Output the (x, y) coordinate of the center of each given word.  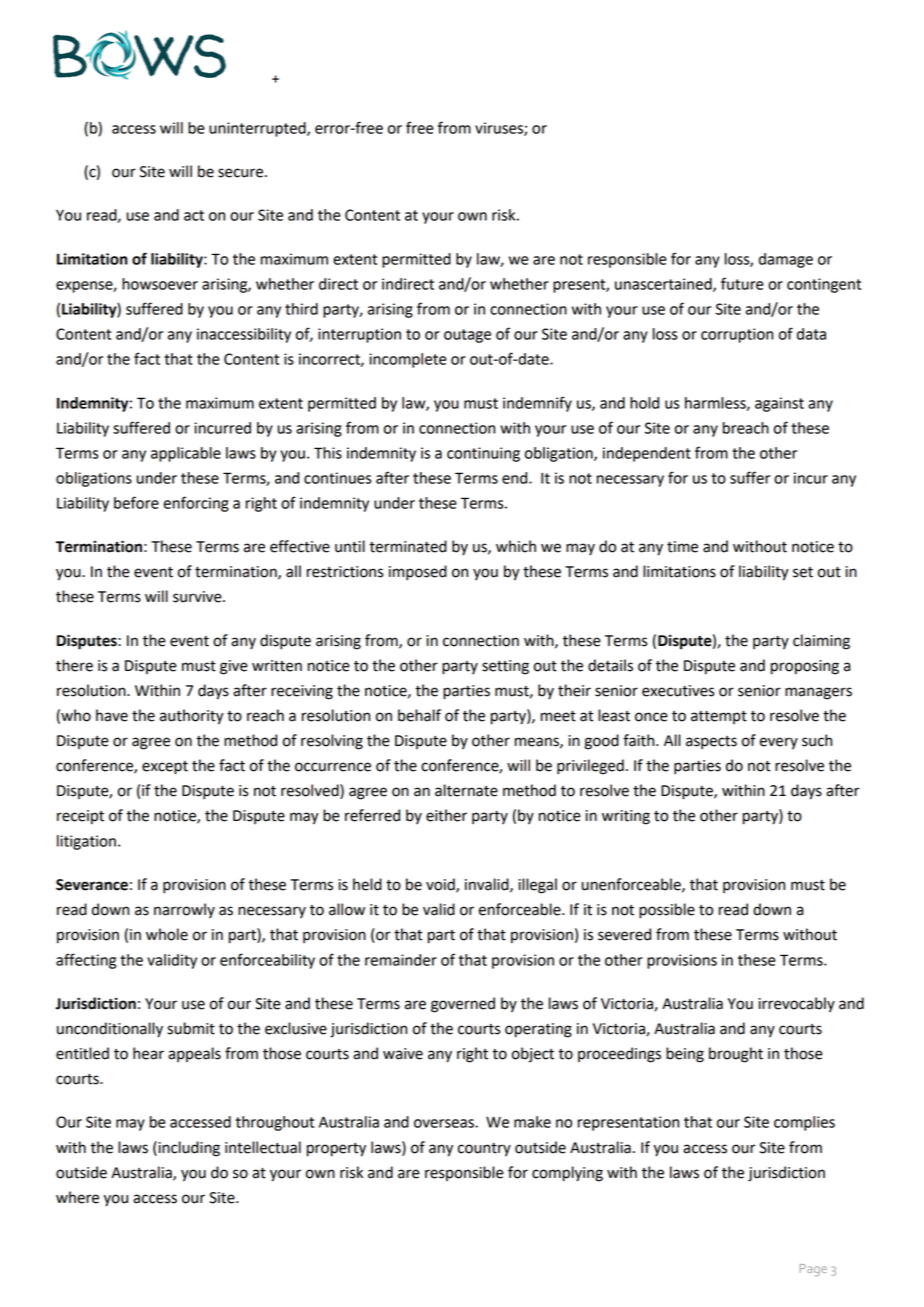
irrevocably (797, 1005)
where (77, 1197)
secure (240, 173)
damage (786, 260)
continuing (483, 454)
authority (192, 717)
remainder (401, 960)
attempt (719, 717)
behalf (419, 715)
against (779, 404)
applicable (186, 454)
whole (167, 934)
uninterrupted (258, 129)
